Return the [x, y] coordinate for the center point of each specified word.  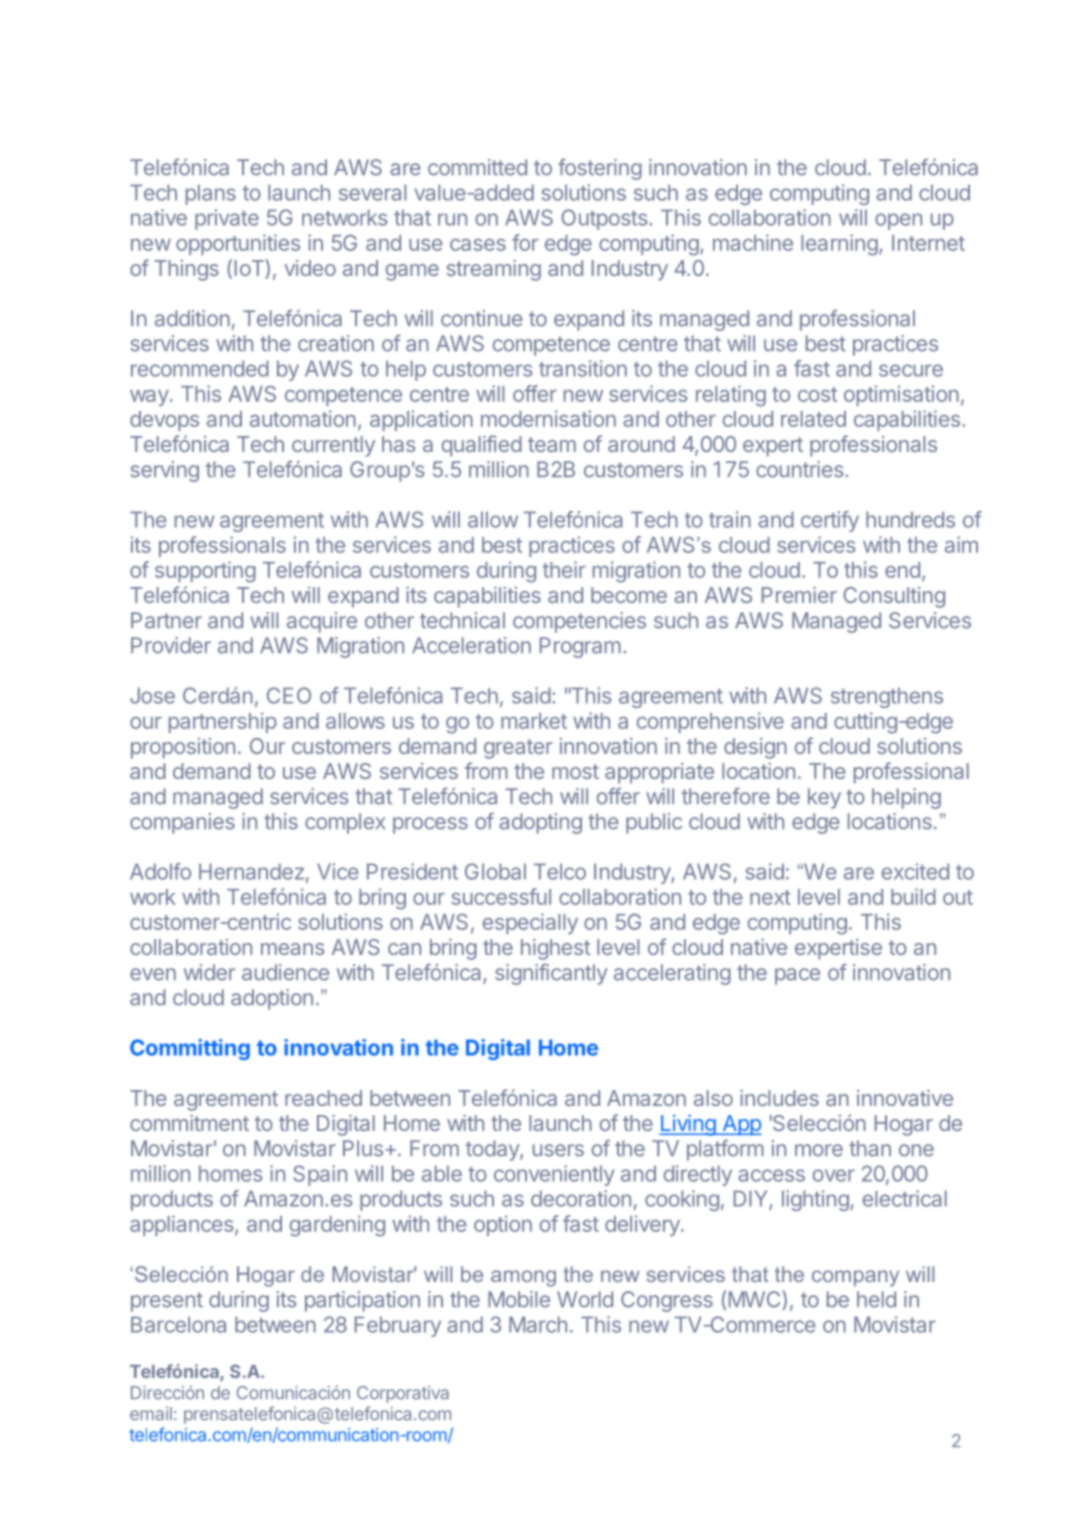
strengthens [887, 697]
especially [530, 923]
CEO [289, 695]
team [552, 444]
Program [580, 647]
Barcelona [178, 1324]
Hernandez [251, 871]
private [227, 219]
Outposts [605, 219]
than [870, 1148]
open [898, 221]
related [813, 419]
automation [303, 418]
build [913, 896]
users [558, 1150]
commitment [189, 1123]
